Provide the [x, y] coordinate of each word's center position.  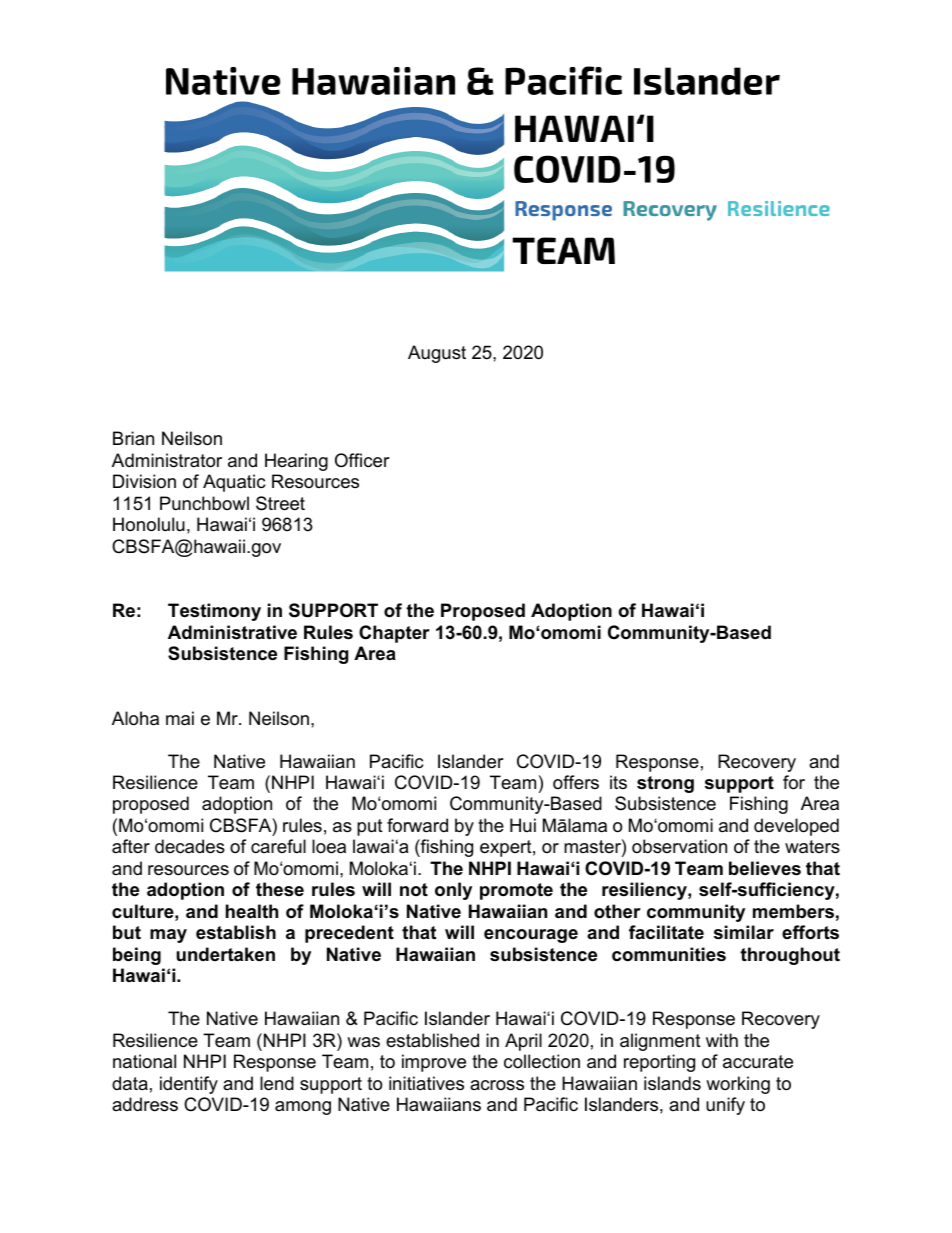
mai [180, 718]
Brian [133, 438]
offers [576, 782]
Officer [362, 460]
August [437, 354]
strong [665, 784]
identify [189, 1085]
